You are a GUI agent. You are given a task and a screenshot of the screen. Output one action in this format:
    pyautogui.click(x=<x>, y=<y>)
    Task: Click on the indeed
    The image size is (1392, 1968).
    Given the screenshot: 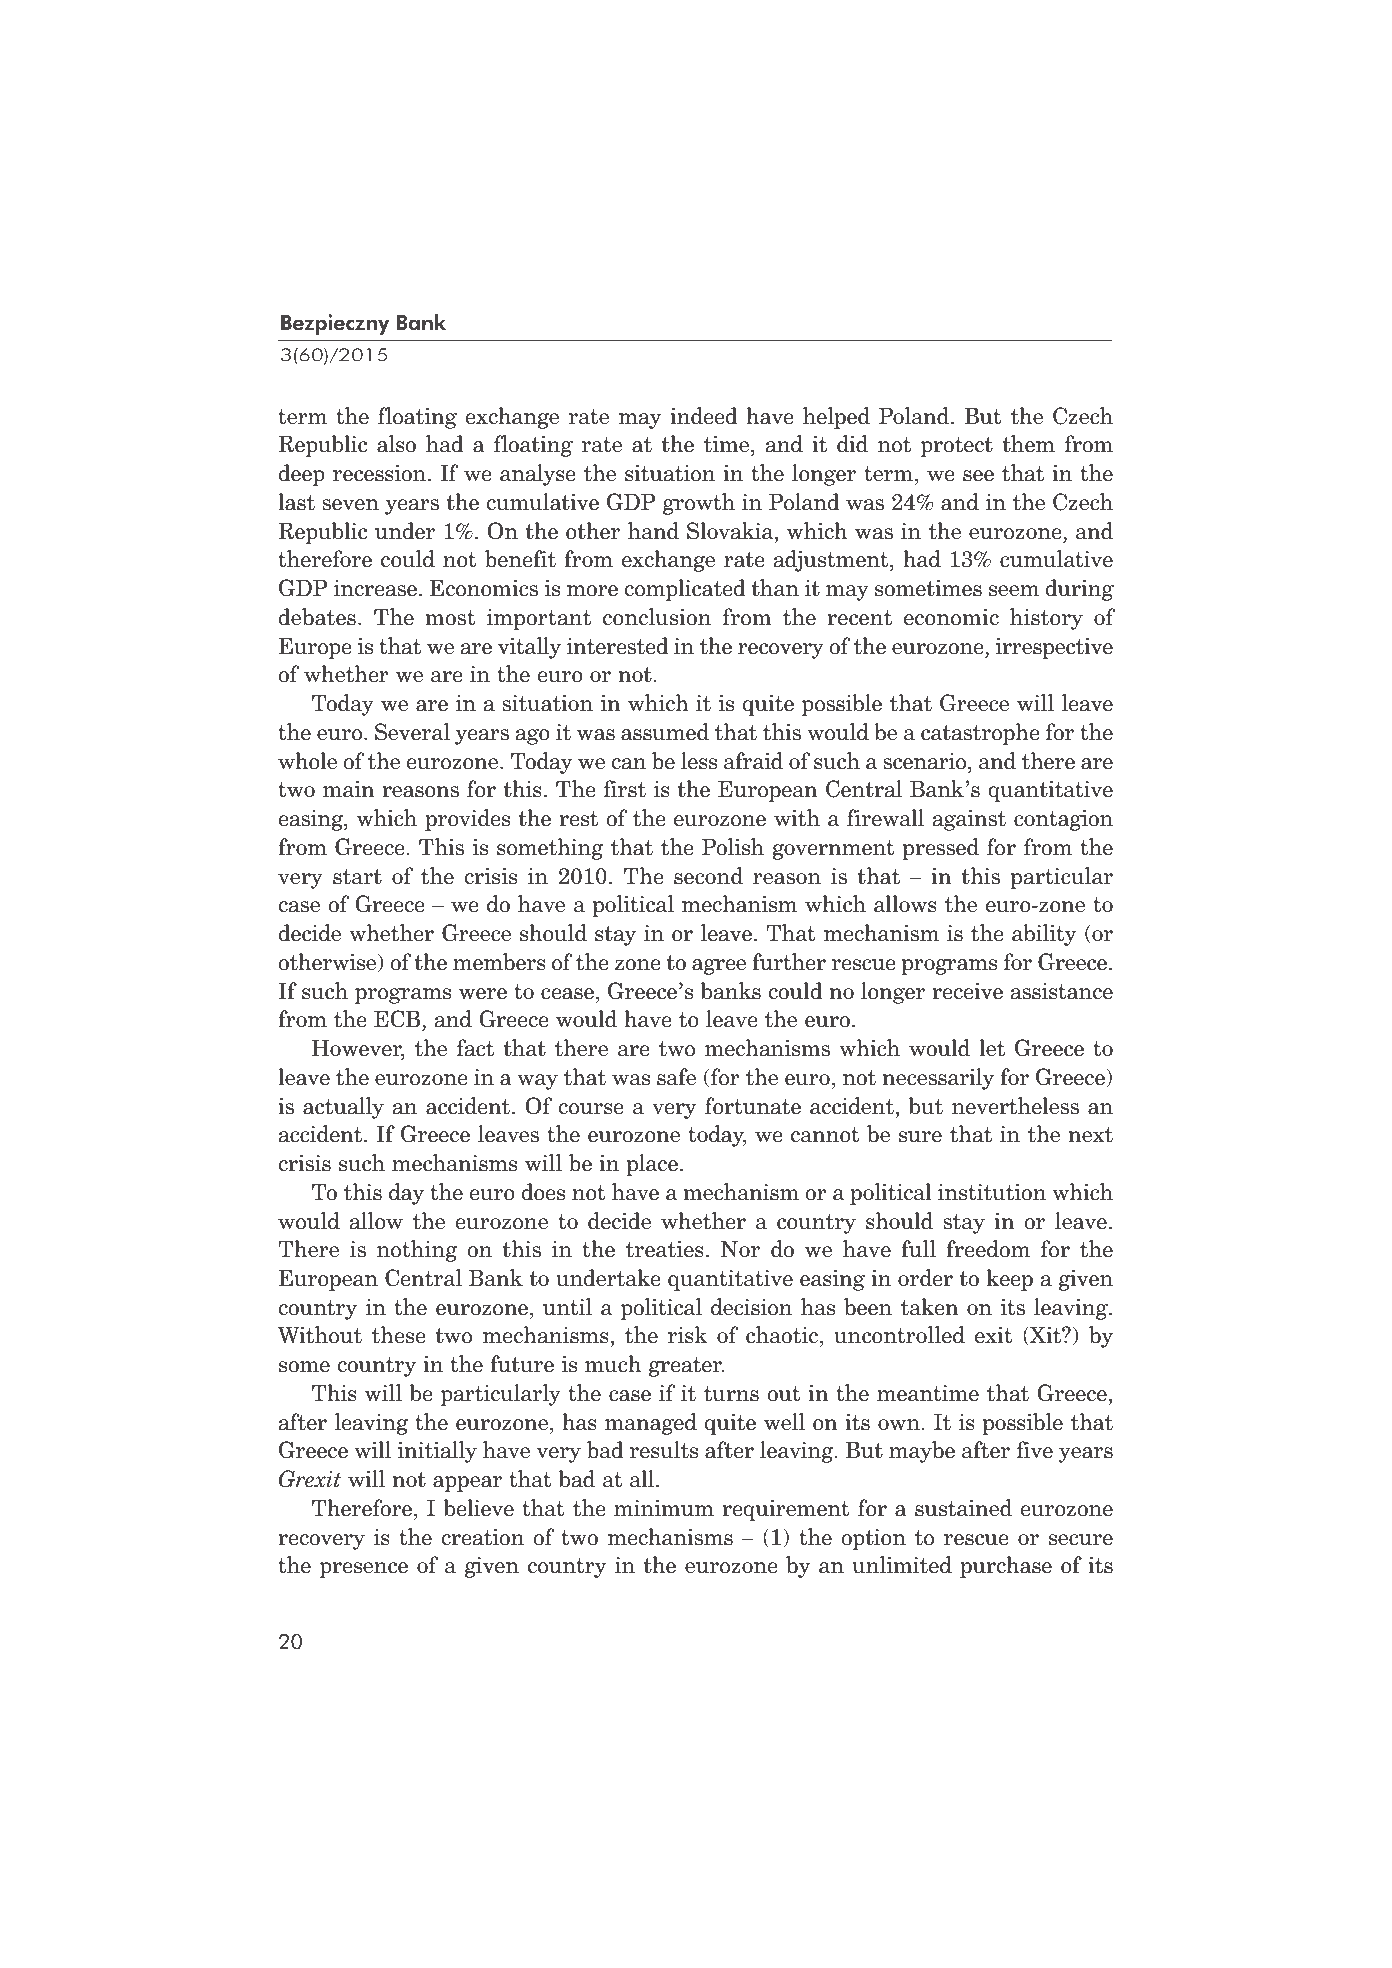 What is the action you would take?
    pyautogui.click(x=703, y=416)
